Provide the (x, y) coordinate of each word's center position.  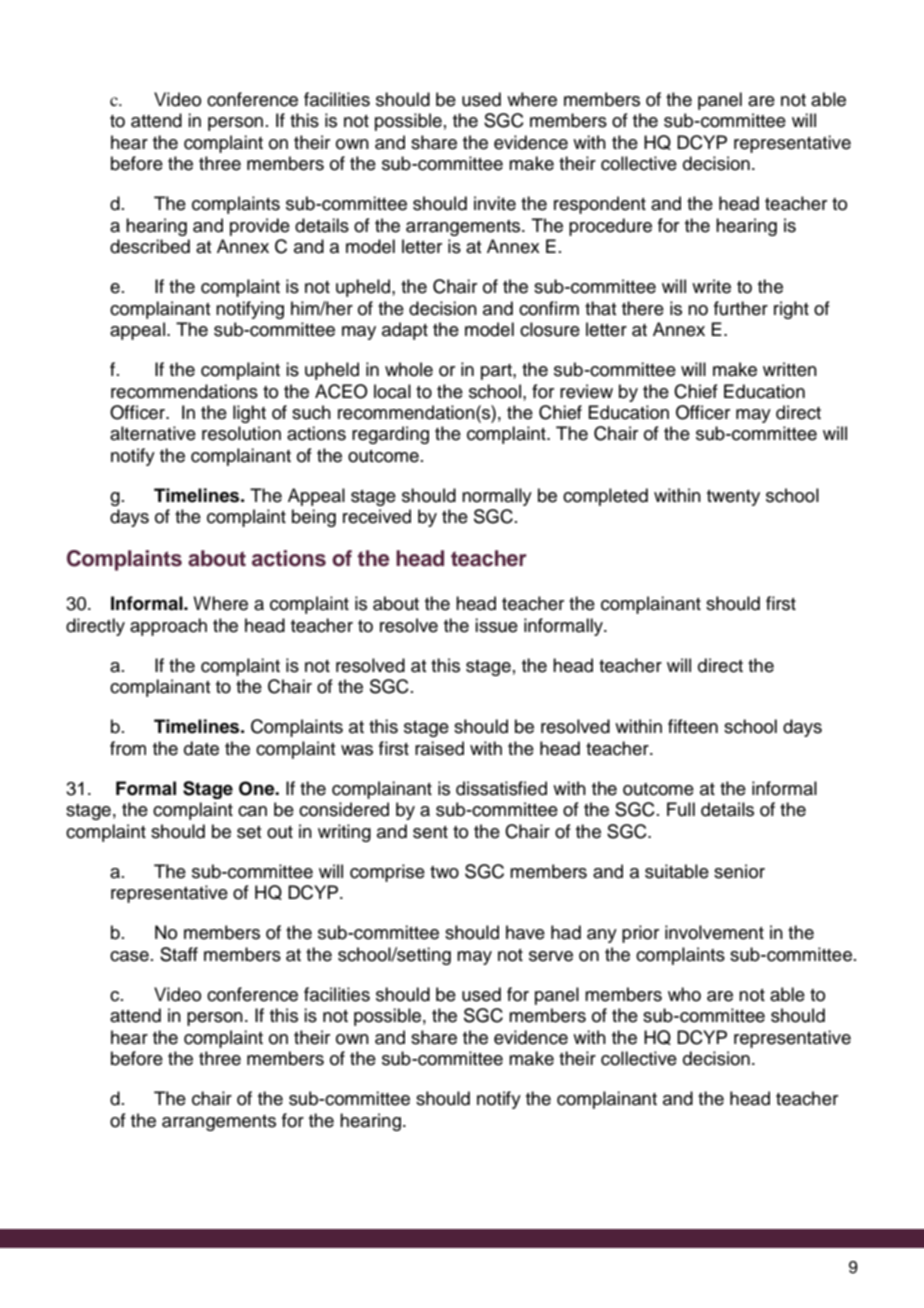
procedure (610, 227)
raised (439, 748)
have (525, 932)
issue (496, 625)
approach (168, 627)
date (201, 748)
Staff (179, 954)
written (790, 369)
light (249, 414)
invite (495, 203)
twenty (733, 498)
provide (260, 227)
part (497, 372)
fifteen (693, 726)
